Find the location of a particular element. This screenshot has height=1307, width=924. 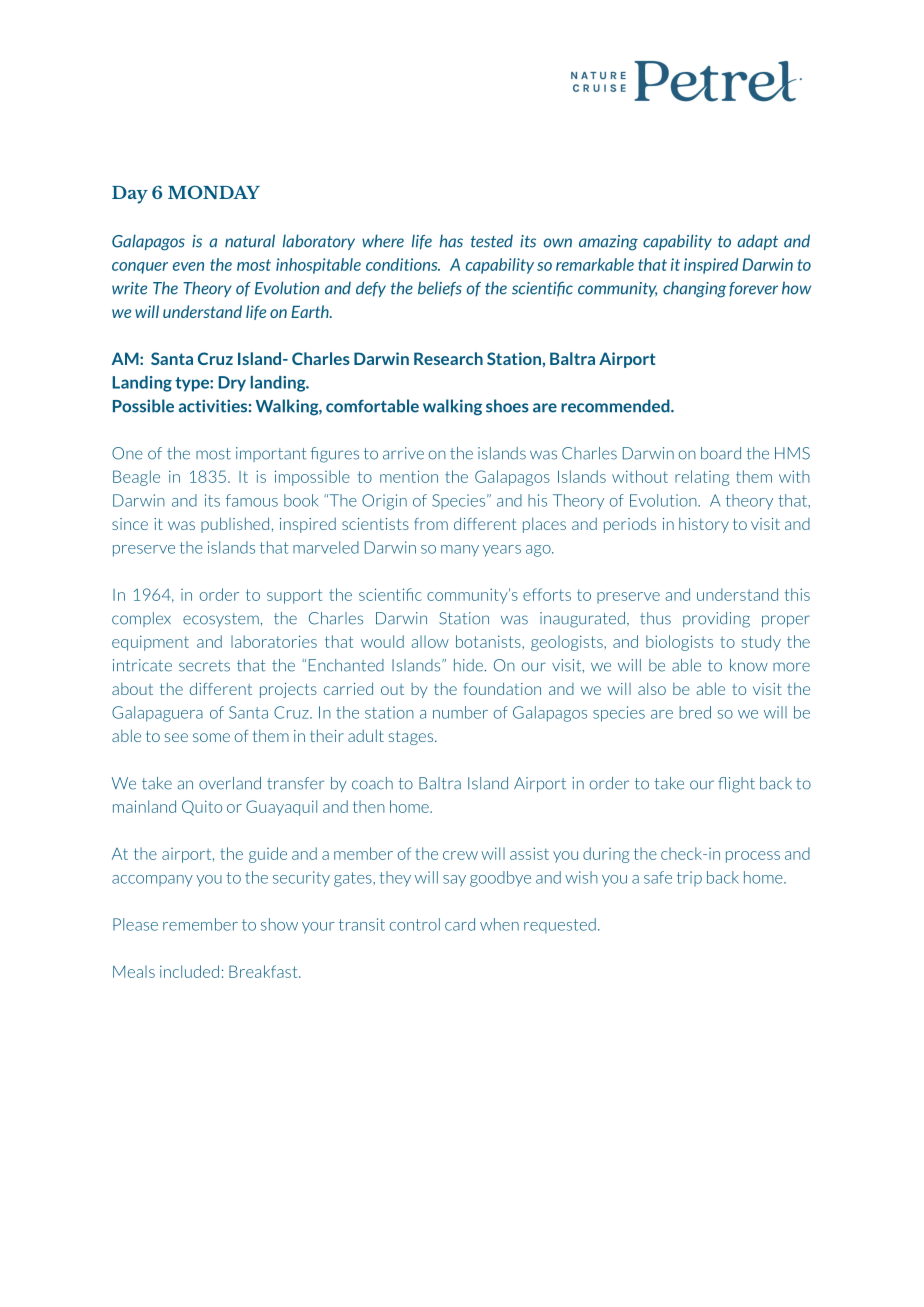

arrive is located at coordinates (403, 453).
